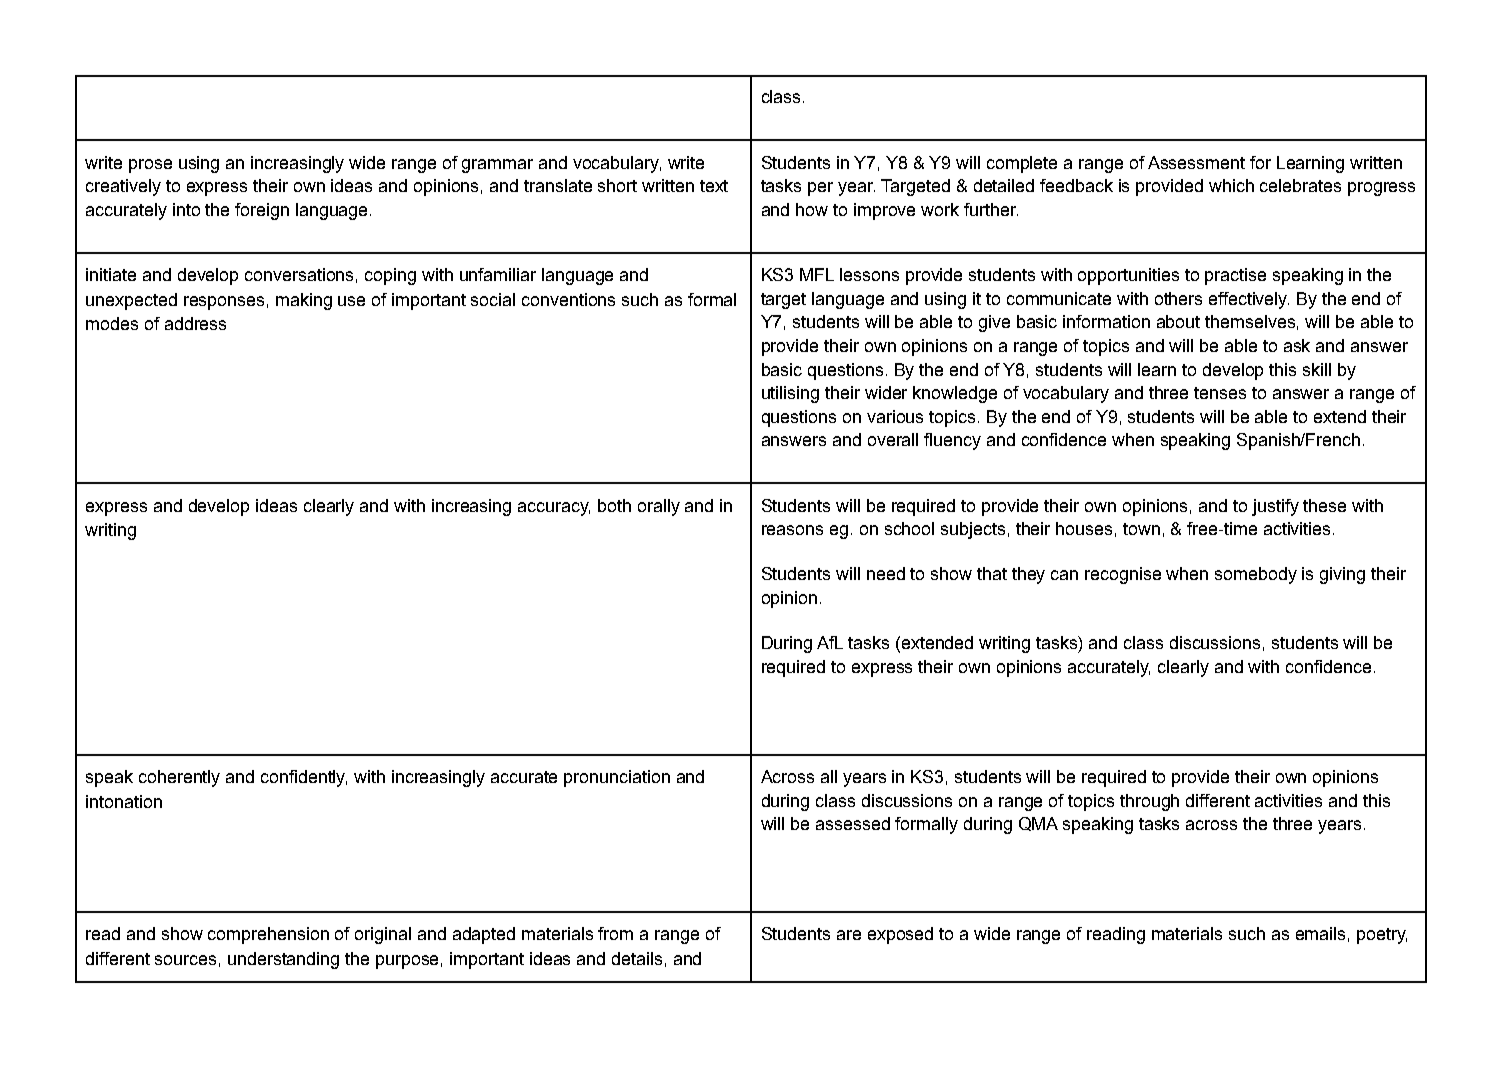  What do you see at coordinates (1220, 393) in the screenshot?
I see `tenses` at bounding box center [1220, 393].
